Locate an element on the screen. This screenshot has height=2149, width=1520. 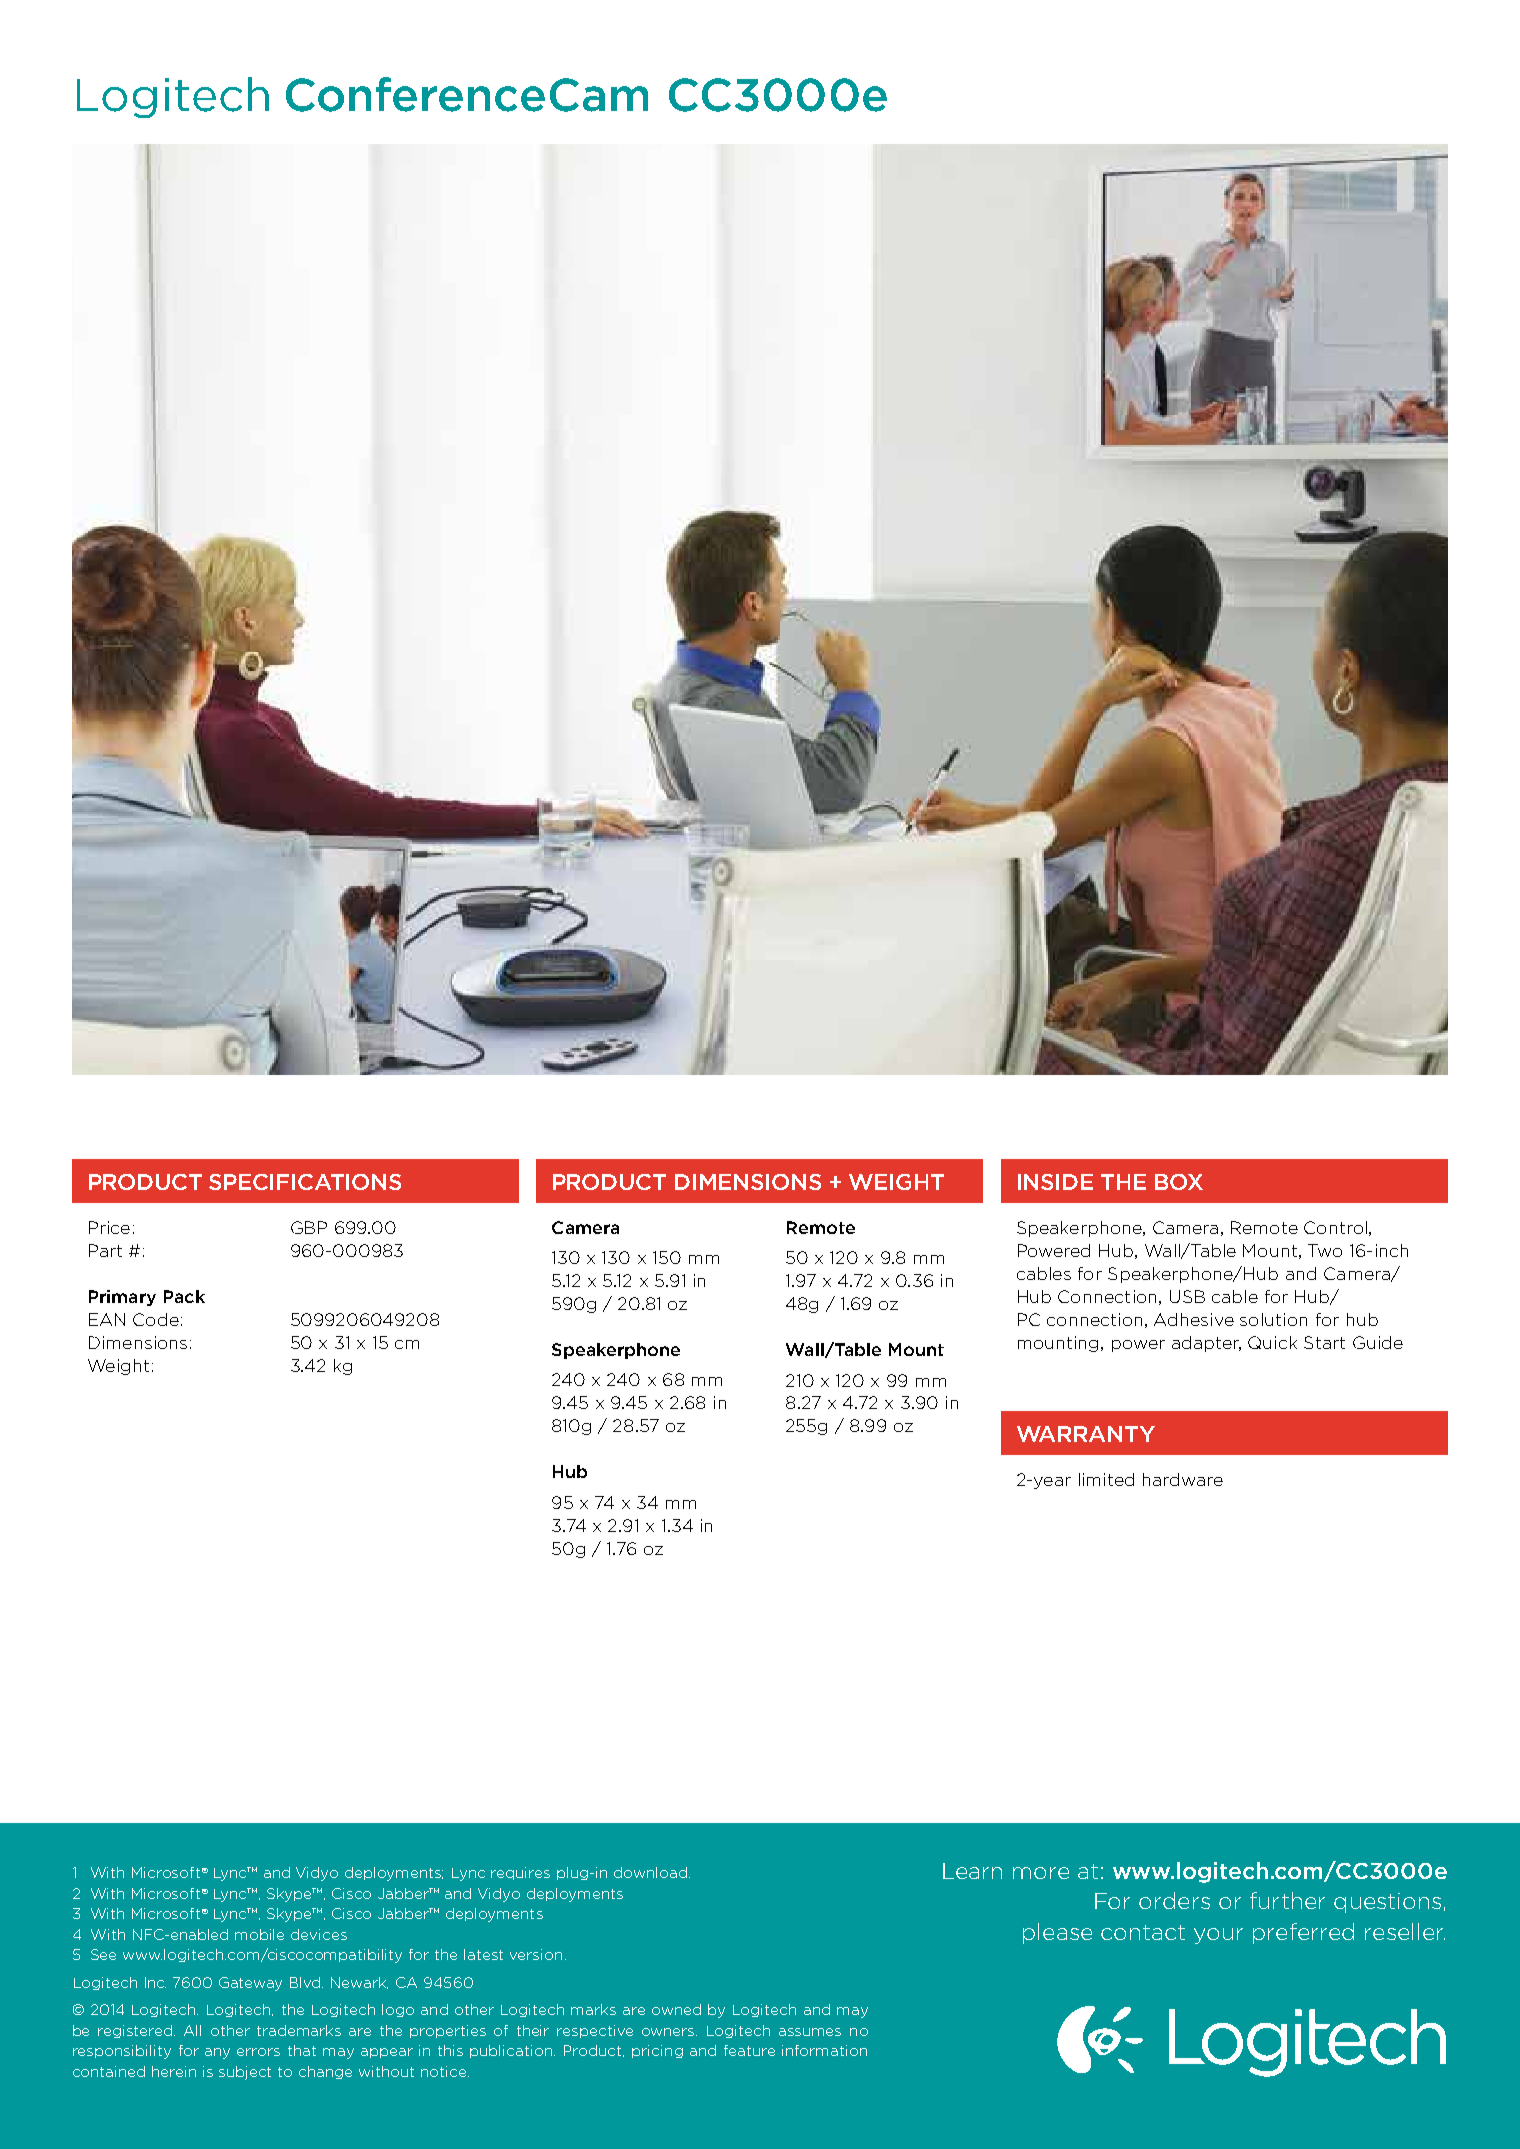
Control is located at coordinates (1335, 1227).
